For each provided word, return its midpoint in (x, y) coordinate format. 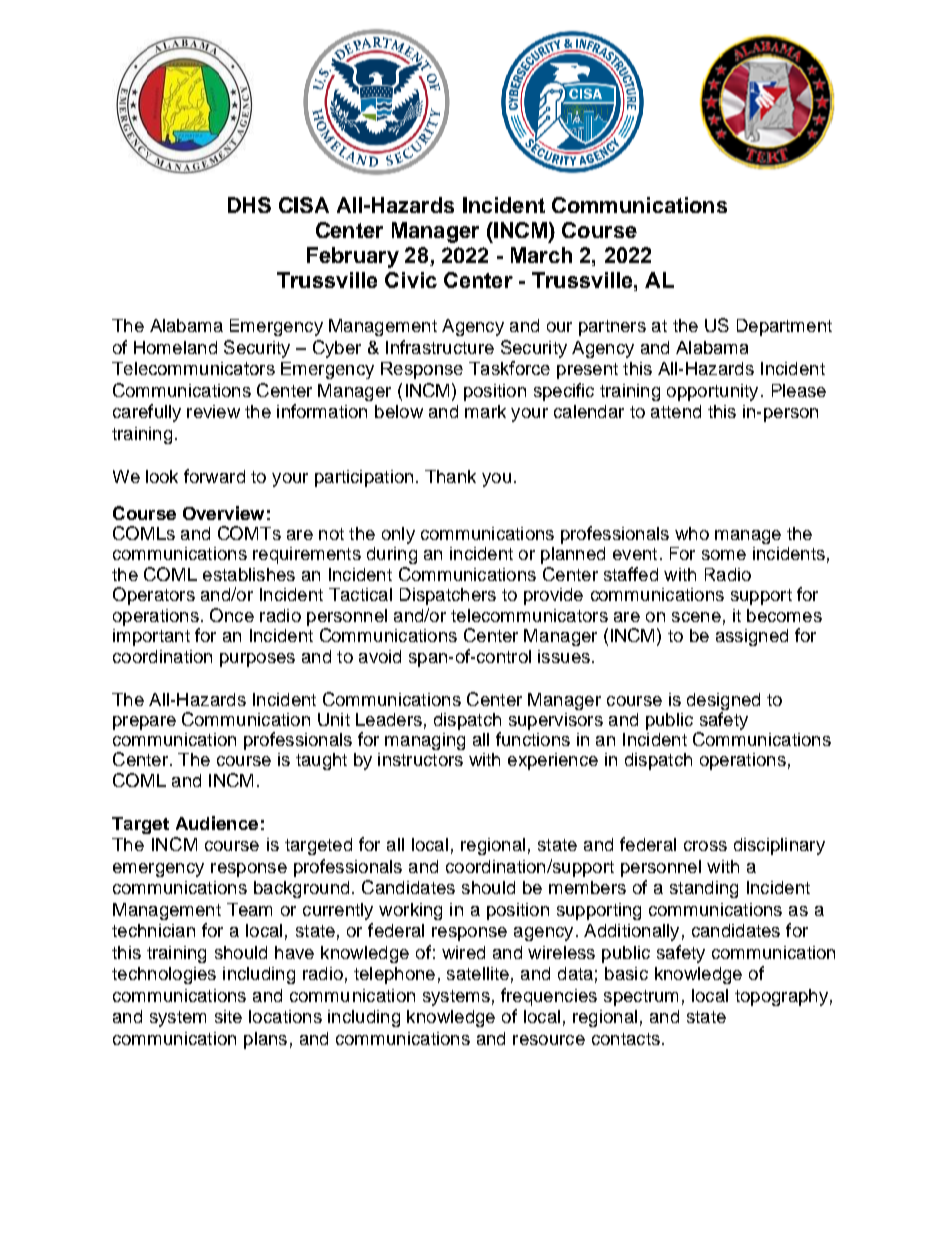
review (213, 411)
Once (232, 615)
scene (696, 617)
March (541, 255)
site (228, 1016)
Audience (217, 823)
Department (784, 327)
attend (676, 411)
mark (485, 411)
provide (553, 596)
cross (705, 846)
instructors (420, 759)
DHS (249, 205)
